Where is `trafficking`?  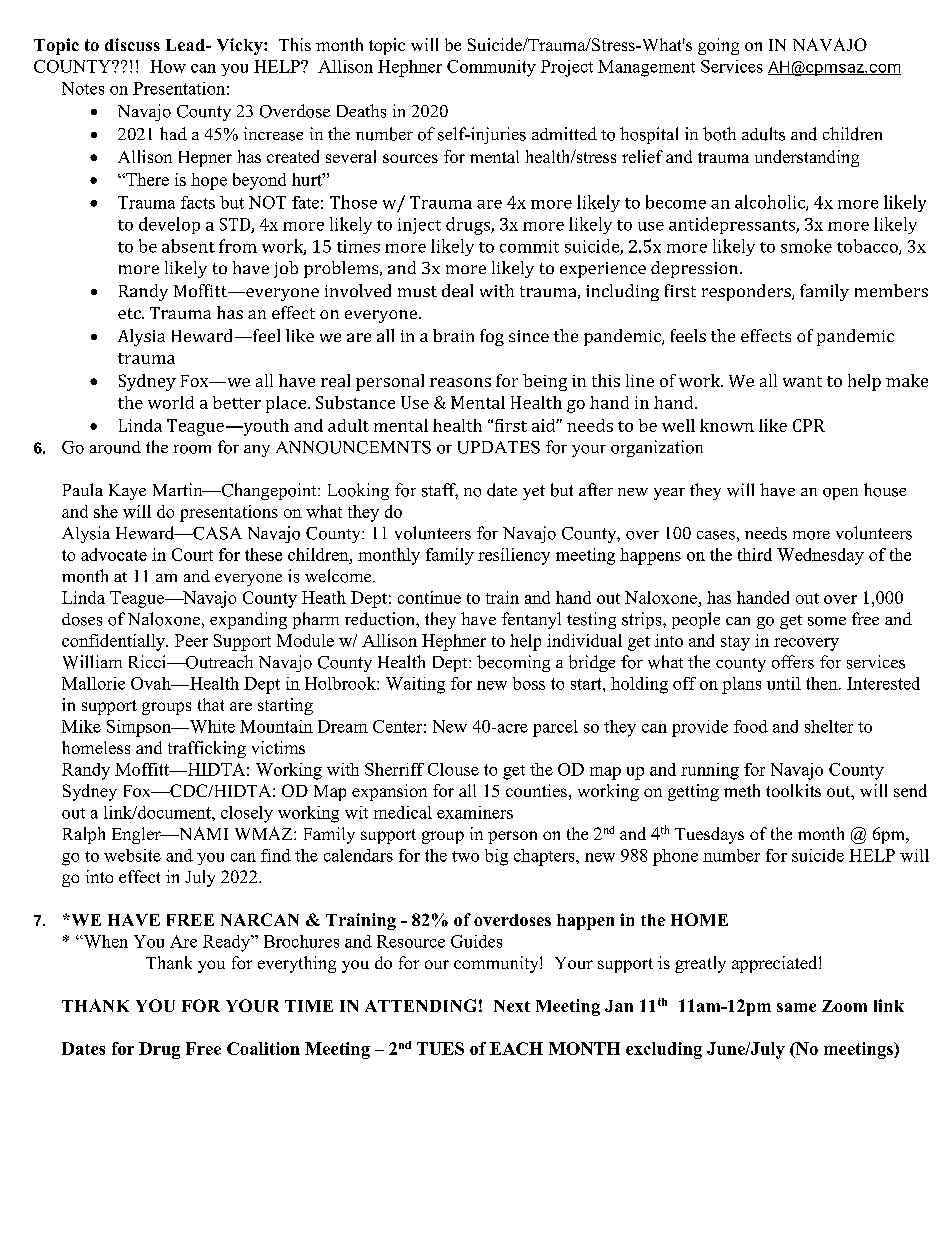 trafficking is located at coordinates (207, 749).
